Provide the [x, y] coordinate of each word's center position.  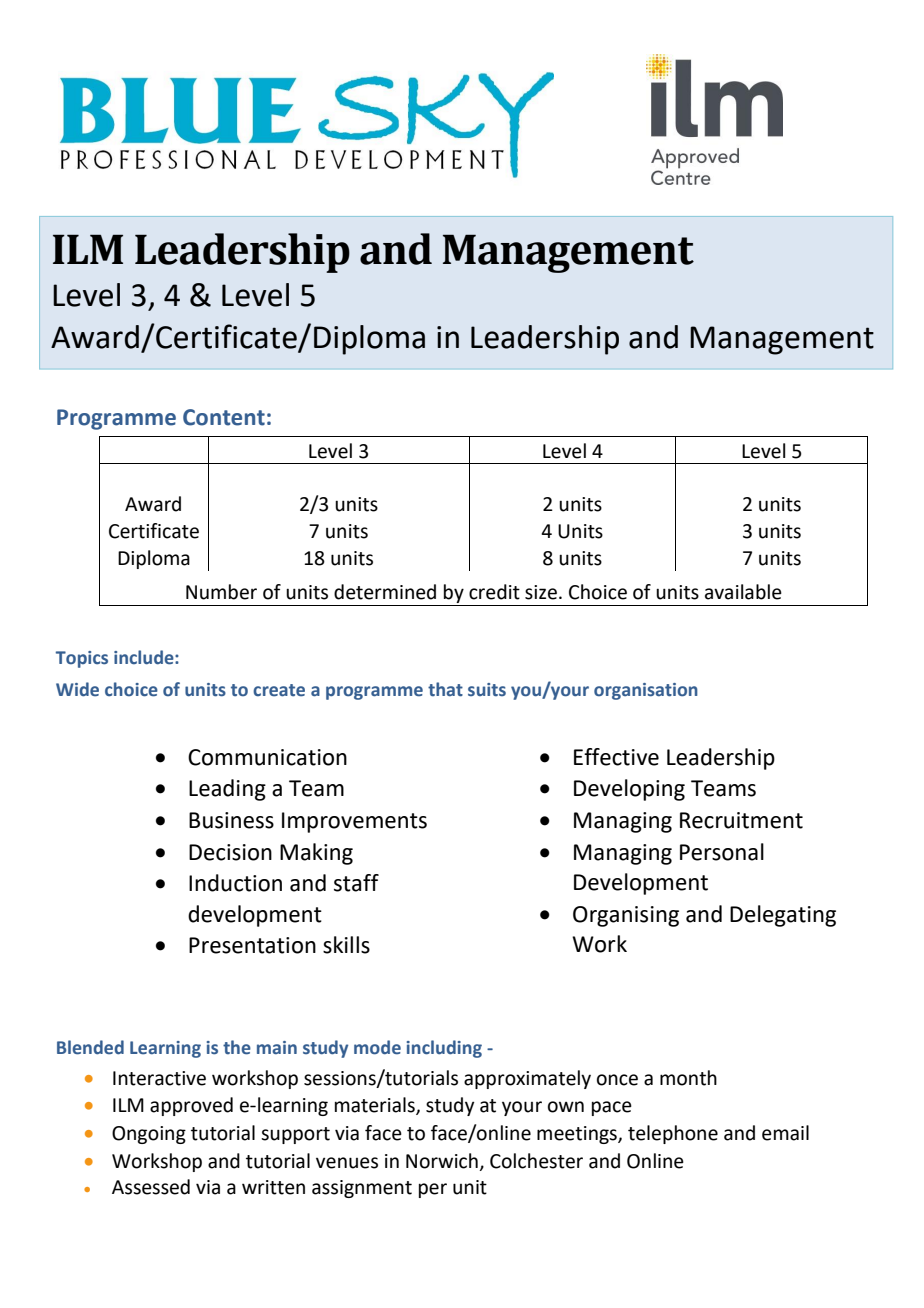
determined [385, 592]
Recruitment [741, 820]
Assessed [151, 1187]
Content [224, 417]
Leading [227, 790]
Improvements [354, 822]
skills [346, 945]
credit [494, 592]
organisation [646, 691]
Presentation [252, 945]
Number [221, 592]
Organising [626, 916]
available [743, 592]
